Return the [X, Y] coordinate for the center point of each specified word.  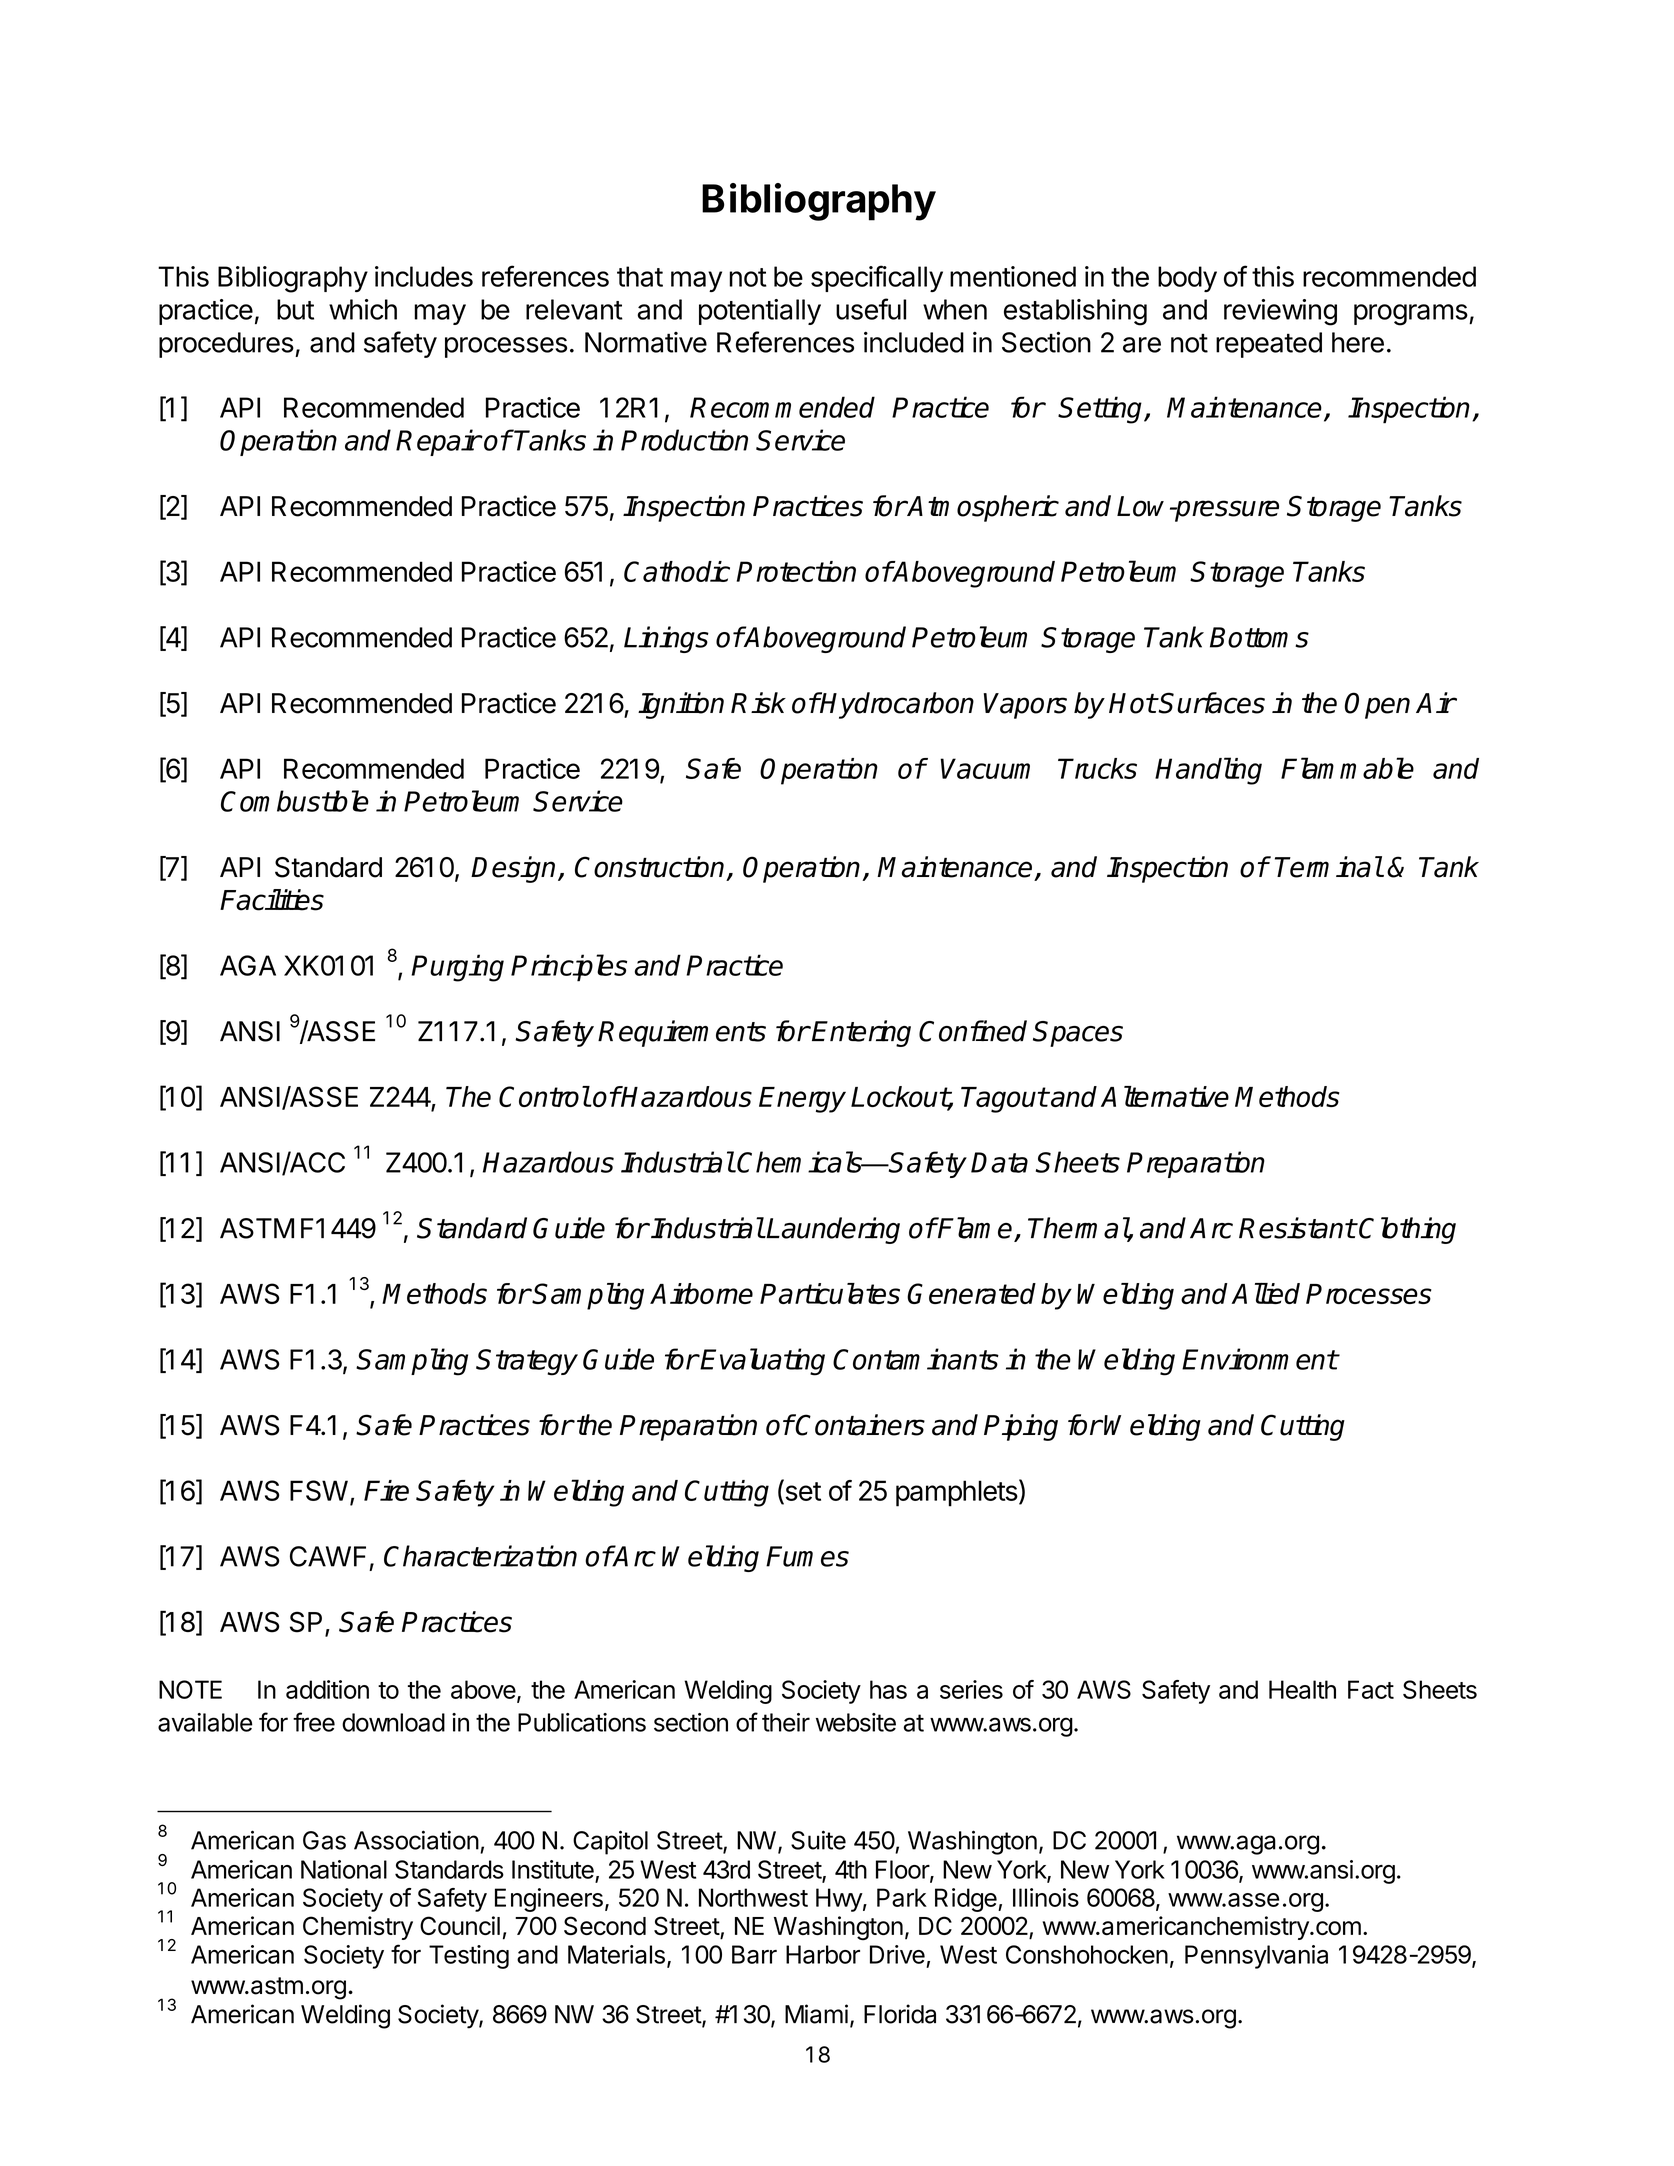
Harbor [823, 1954]
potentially [760, 312]
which [363, 309]
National [344, 1869]
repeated [1269, 345]
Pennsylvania [1256, 1957]
